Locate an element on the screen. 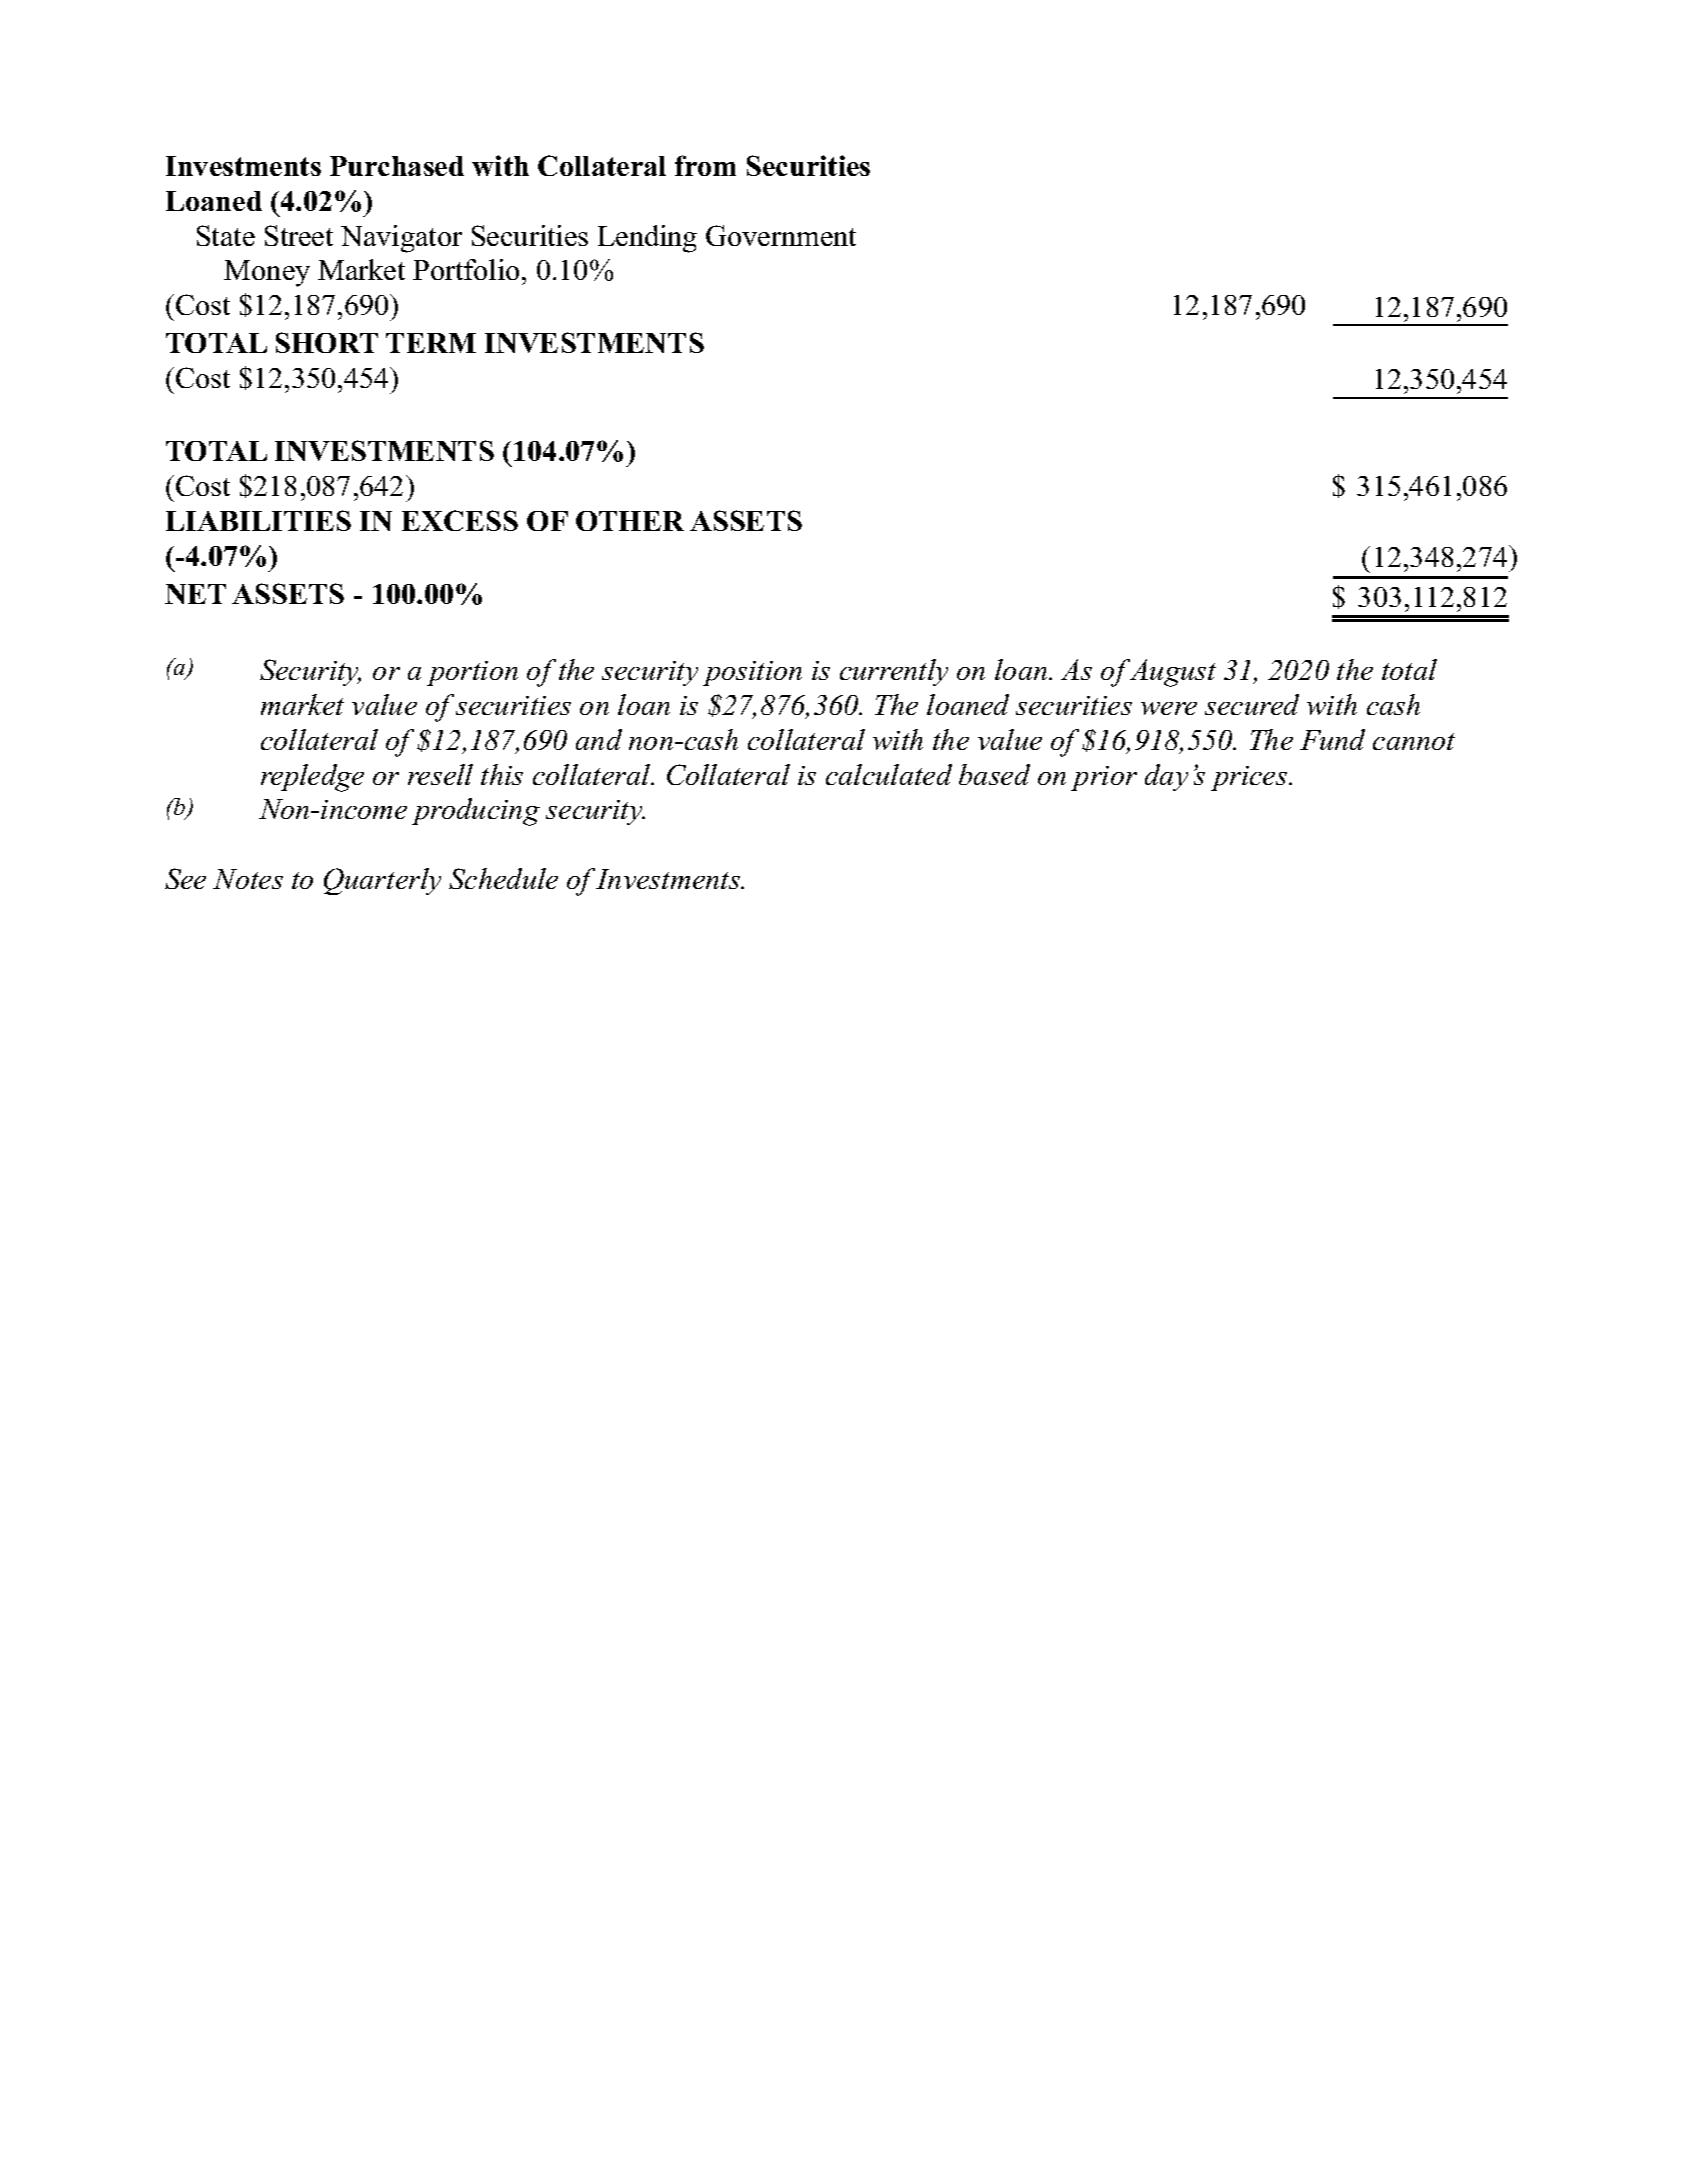 This screenshot has width=1686, height=2182. OTHER is located at coordinates (630, 521).
